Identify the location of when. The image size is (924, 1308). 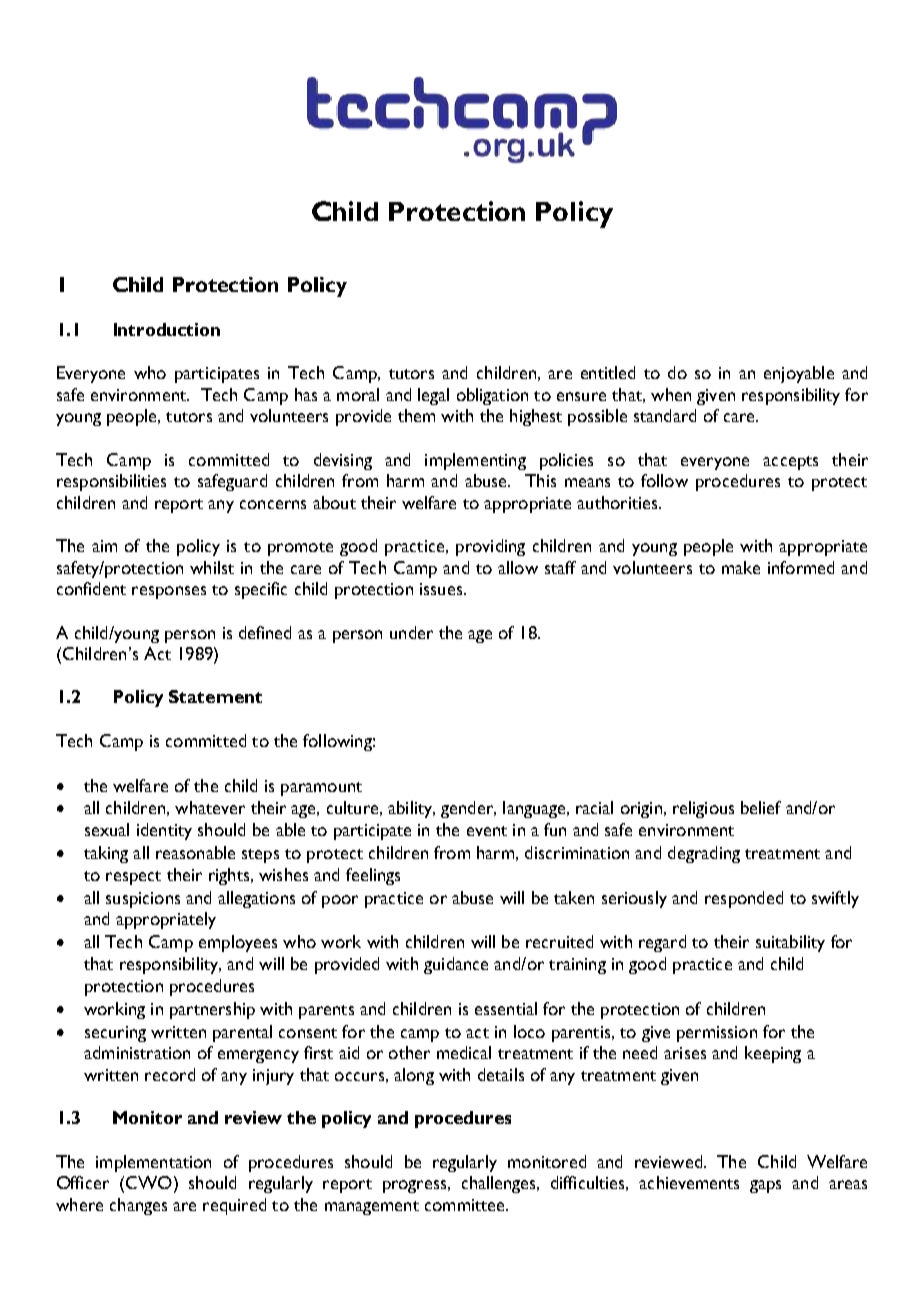
(671, 394).
